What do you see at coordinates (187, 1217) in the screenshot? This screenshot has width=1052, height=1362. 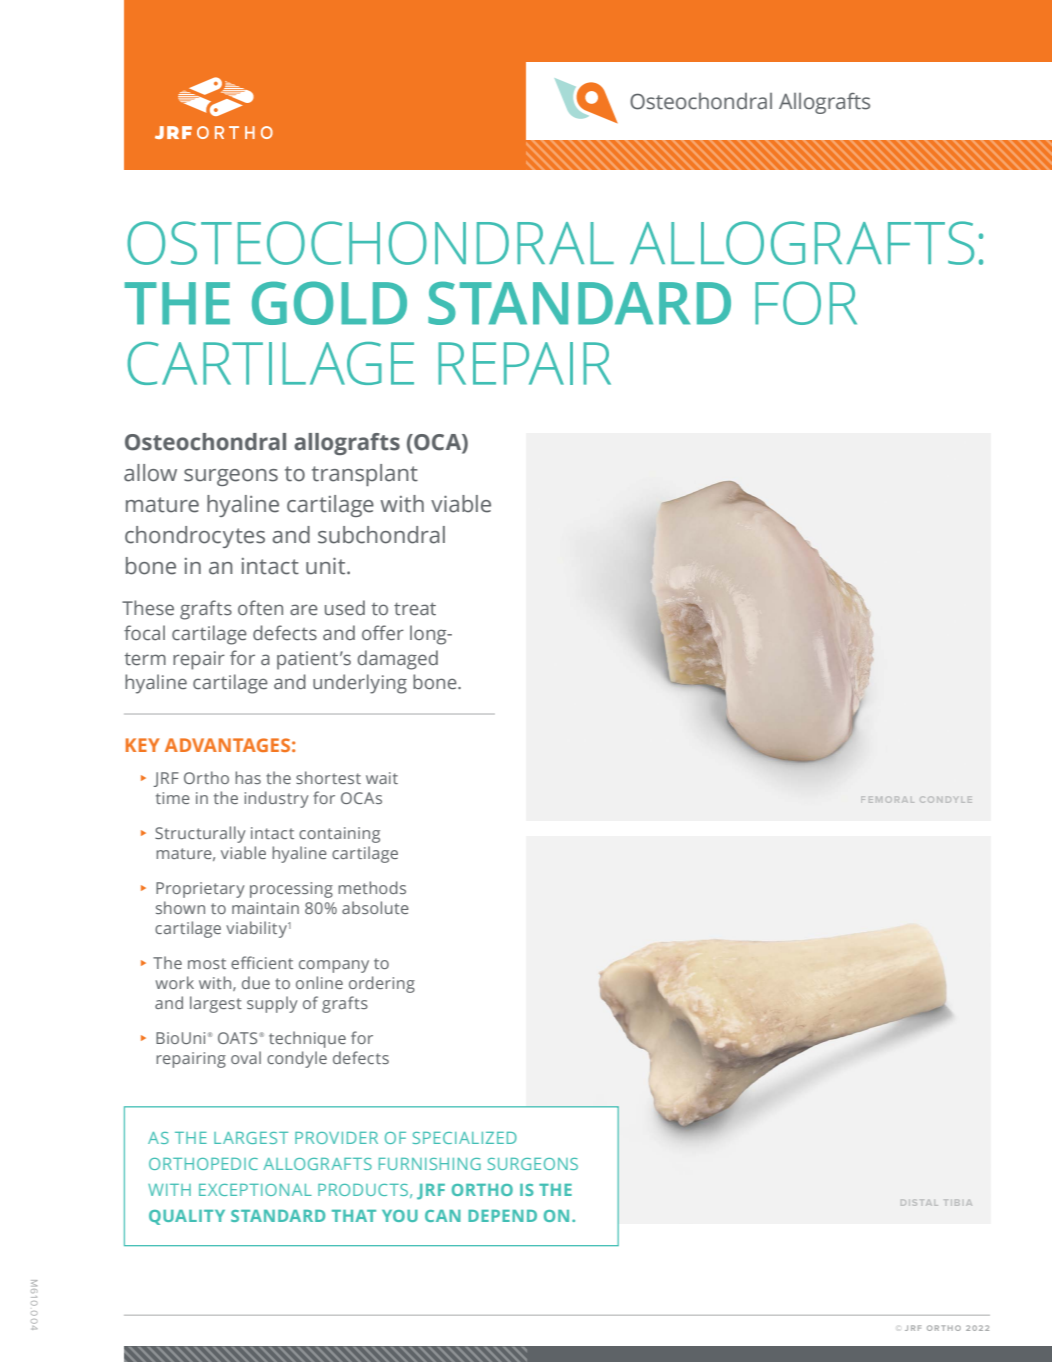 I see `QUALITY` at bounding box center [187, 1217].
